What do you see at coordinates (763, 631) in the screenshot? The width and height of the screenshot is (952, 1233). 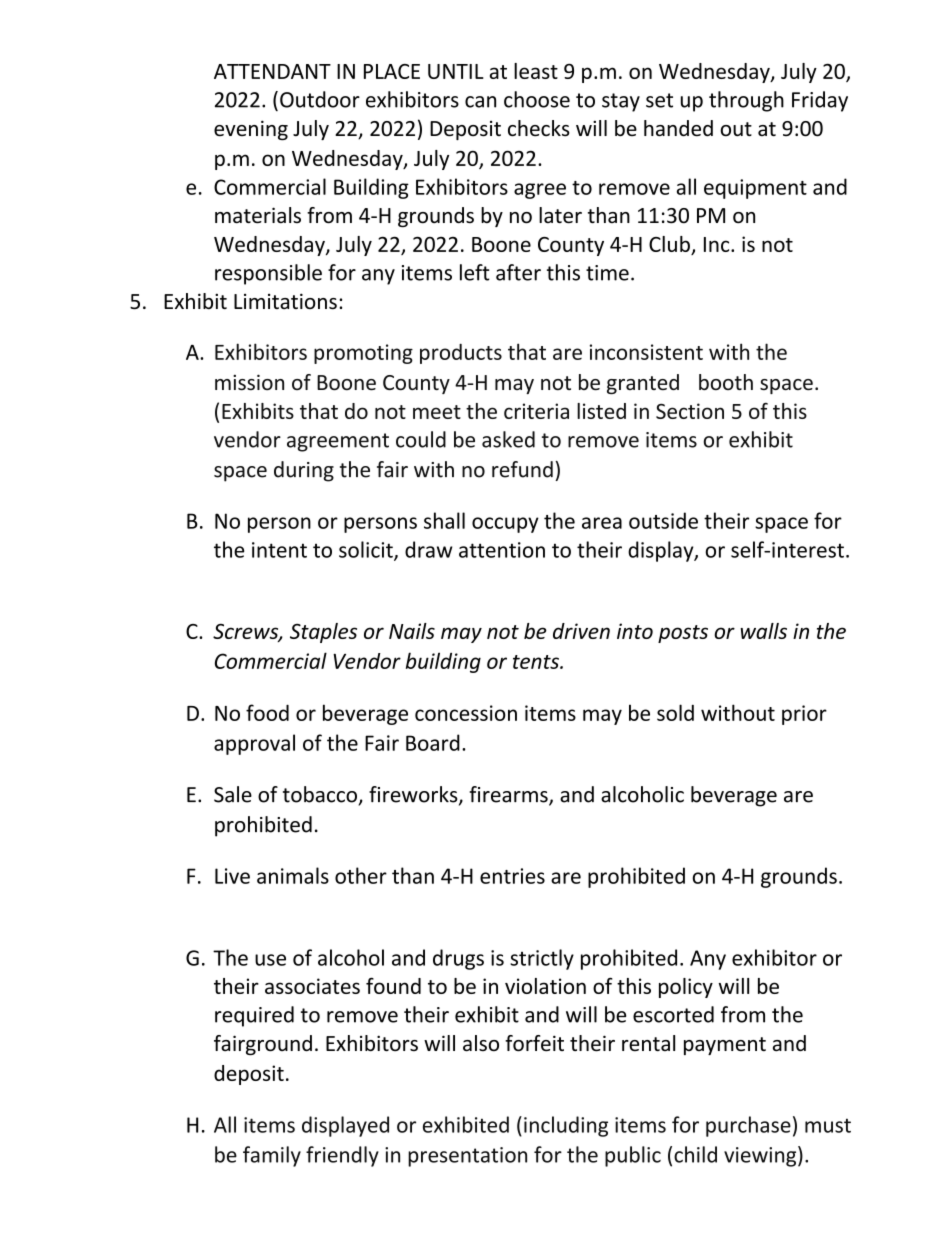 I see `walls` at bounding box center [763, 631].
